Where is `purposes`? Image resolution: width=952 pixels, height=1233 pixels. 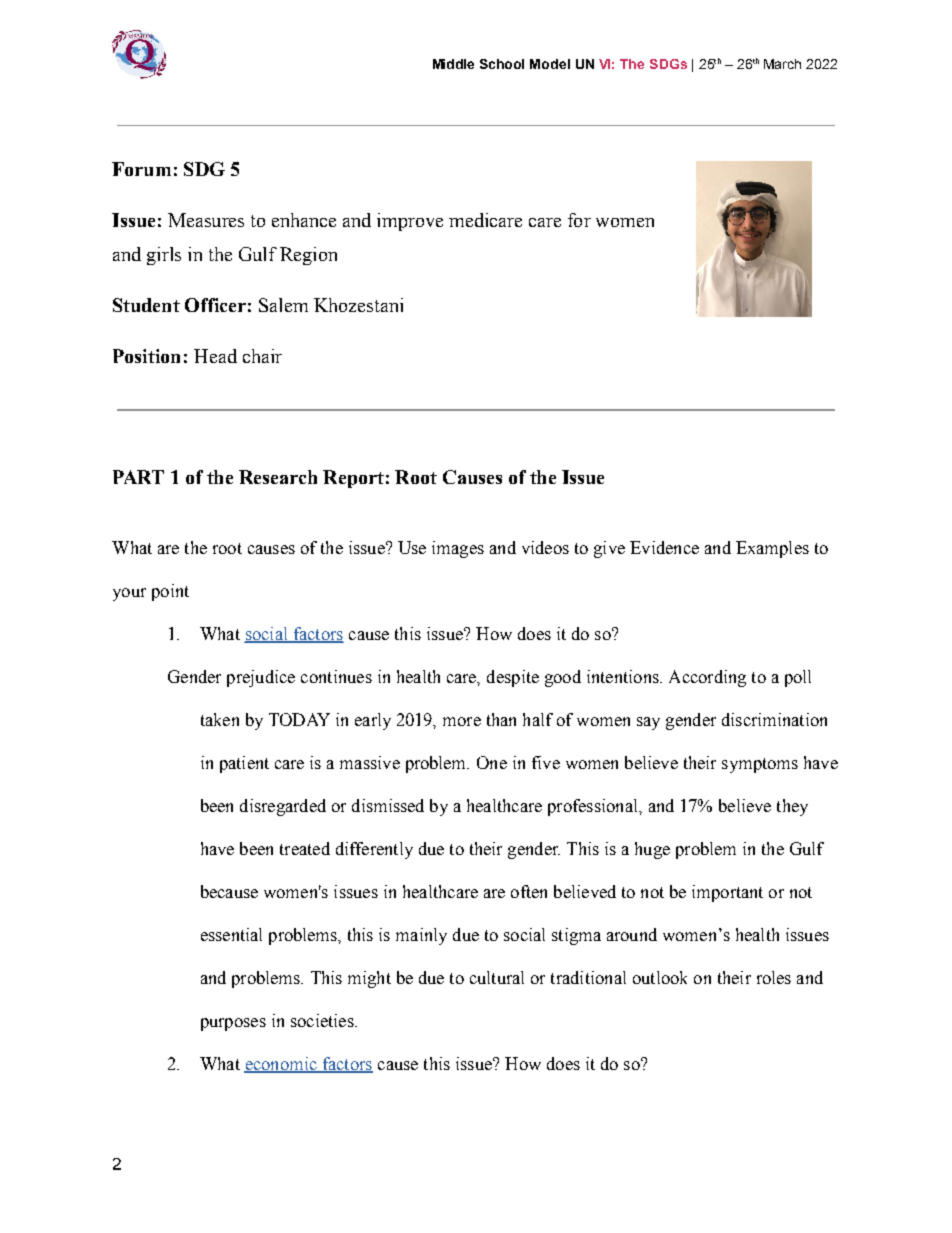 purposes is located at coordinates (233, 1024).
